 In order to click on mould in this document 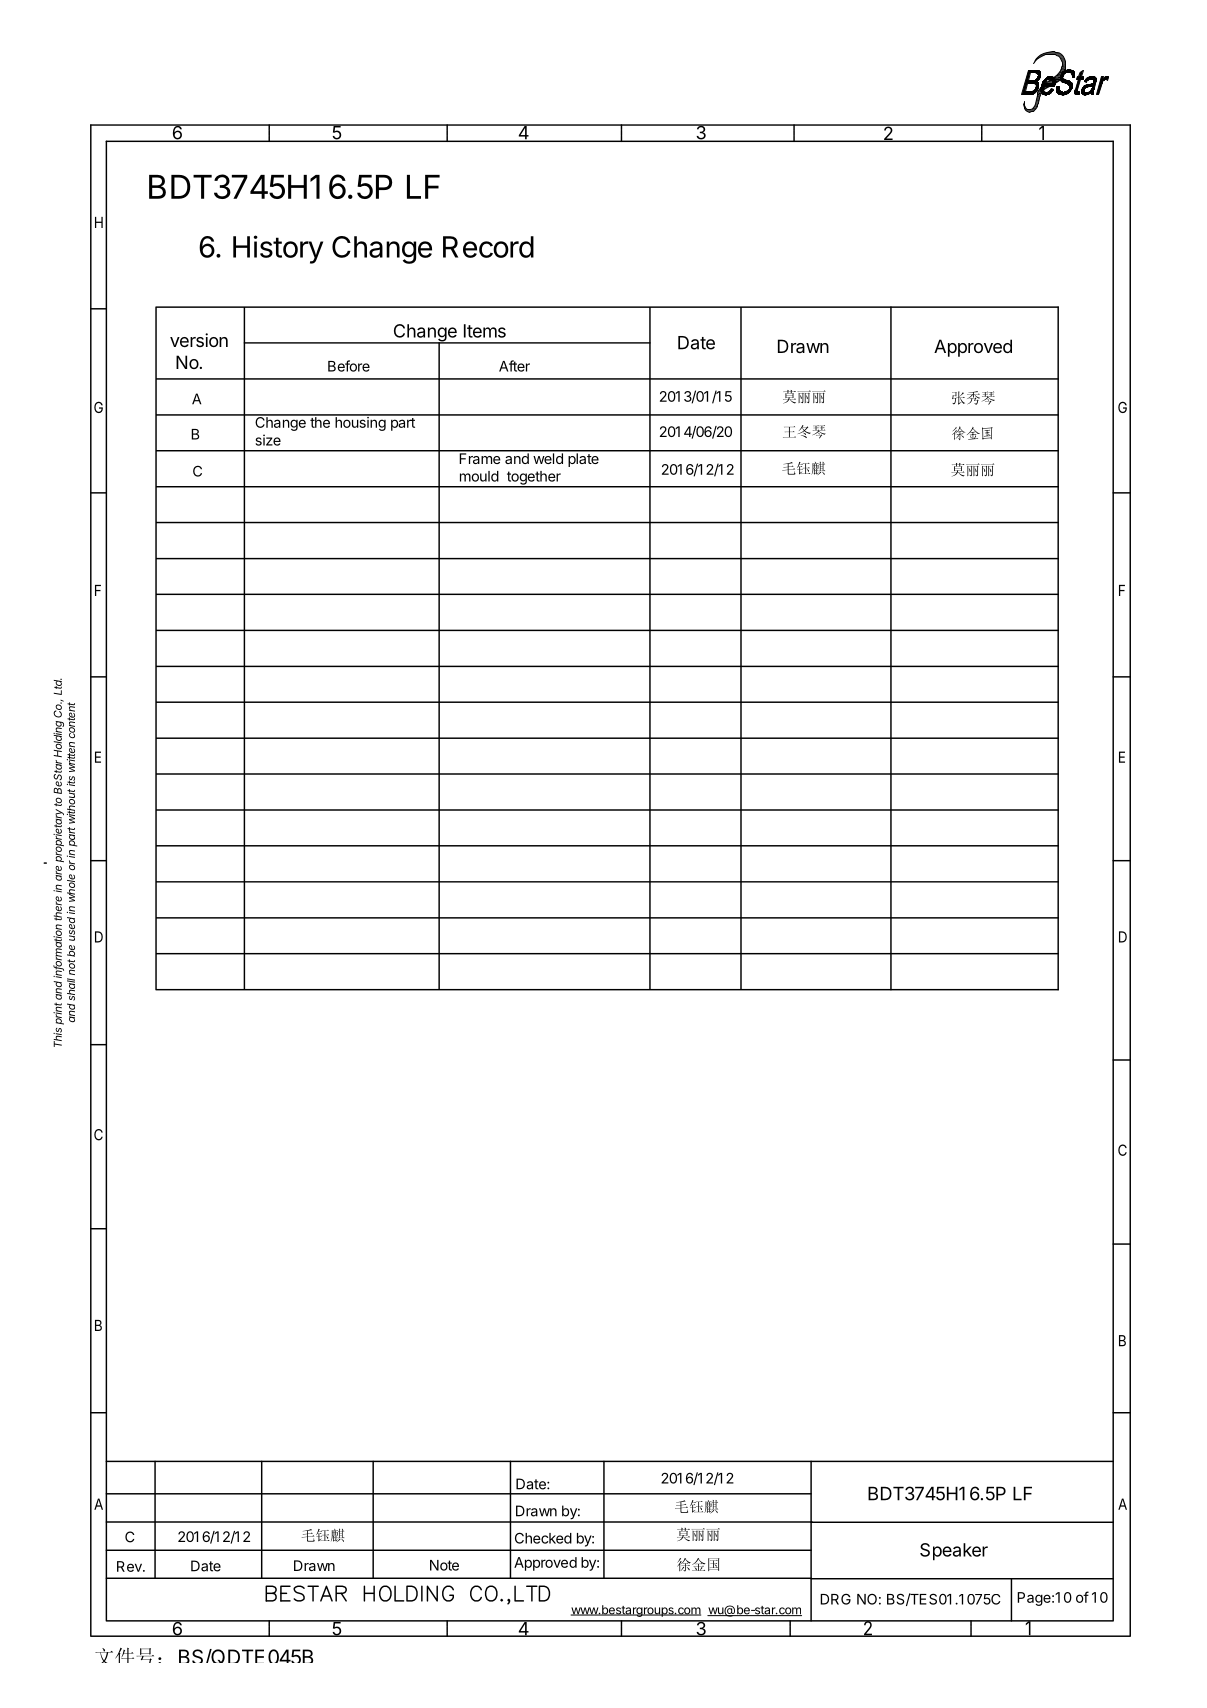, I will do `click(479, 476)`.
